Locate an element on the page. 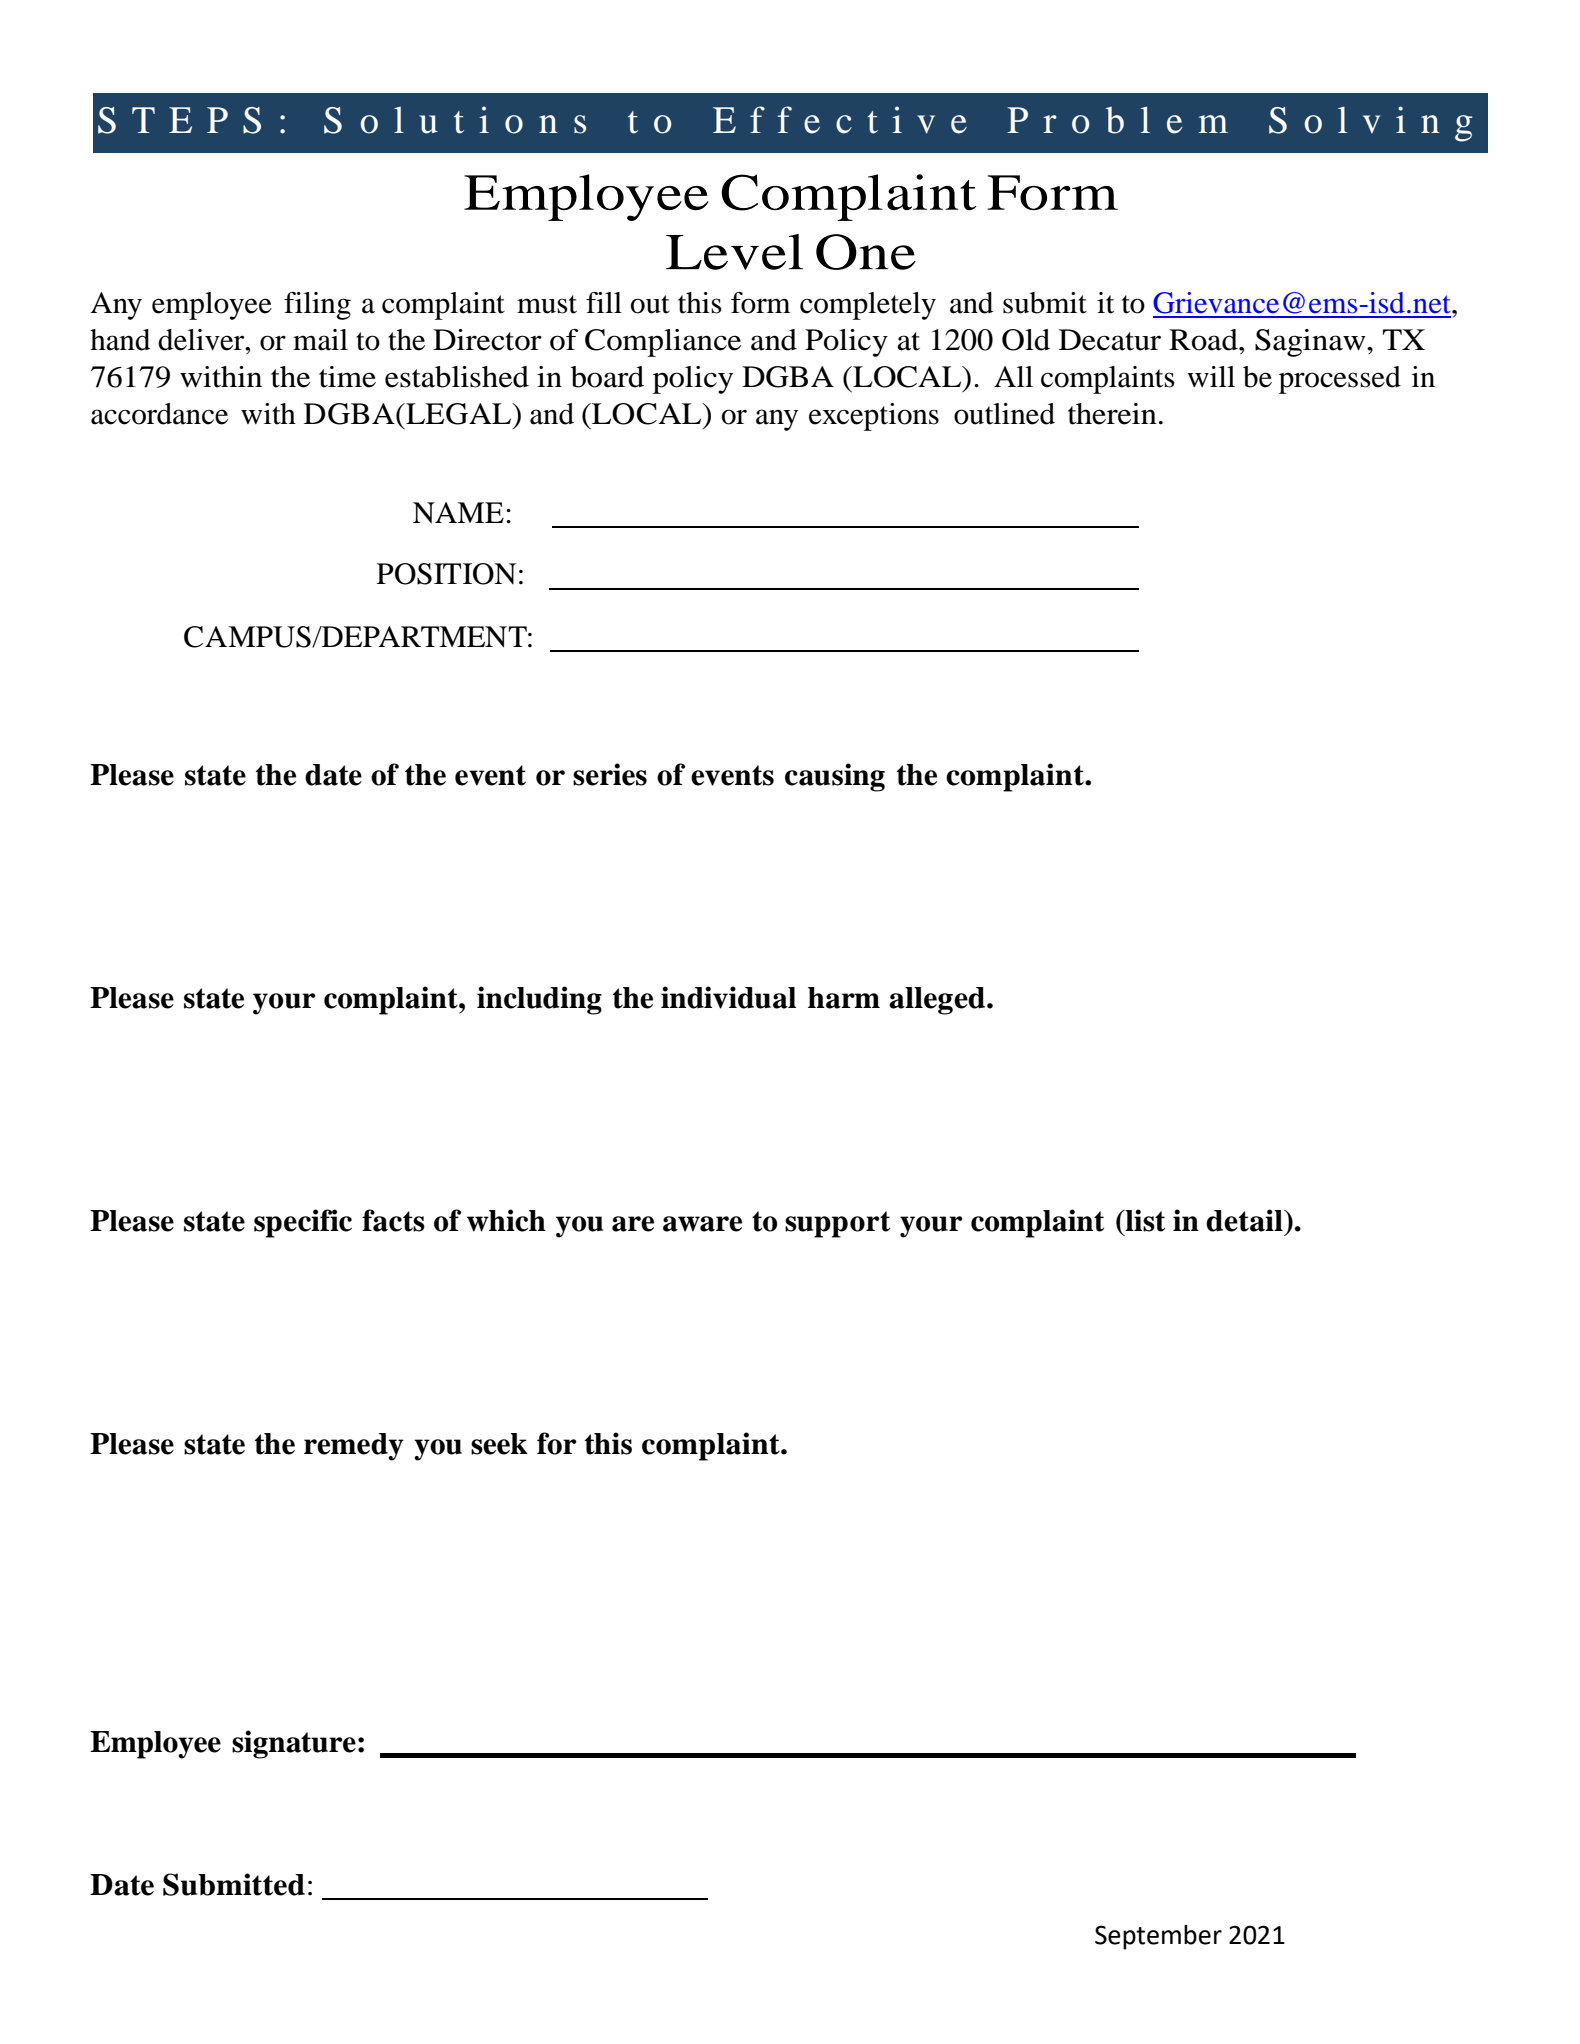 Image resolution: width=1580 pixels, height=2044 pixels. list is located at coordinates (1144, 1220).
